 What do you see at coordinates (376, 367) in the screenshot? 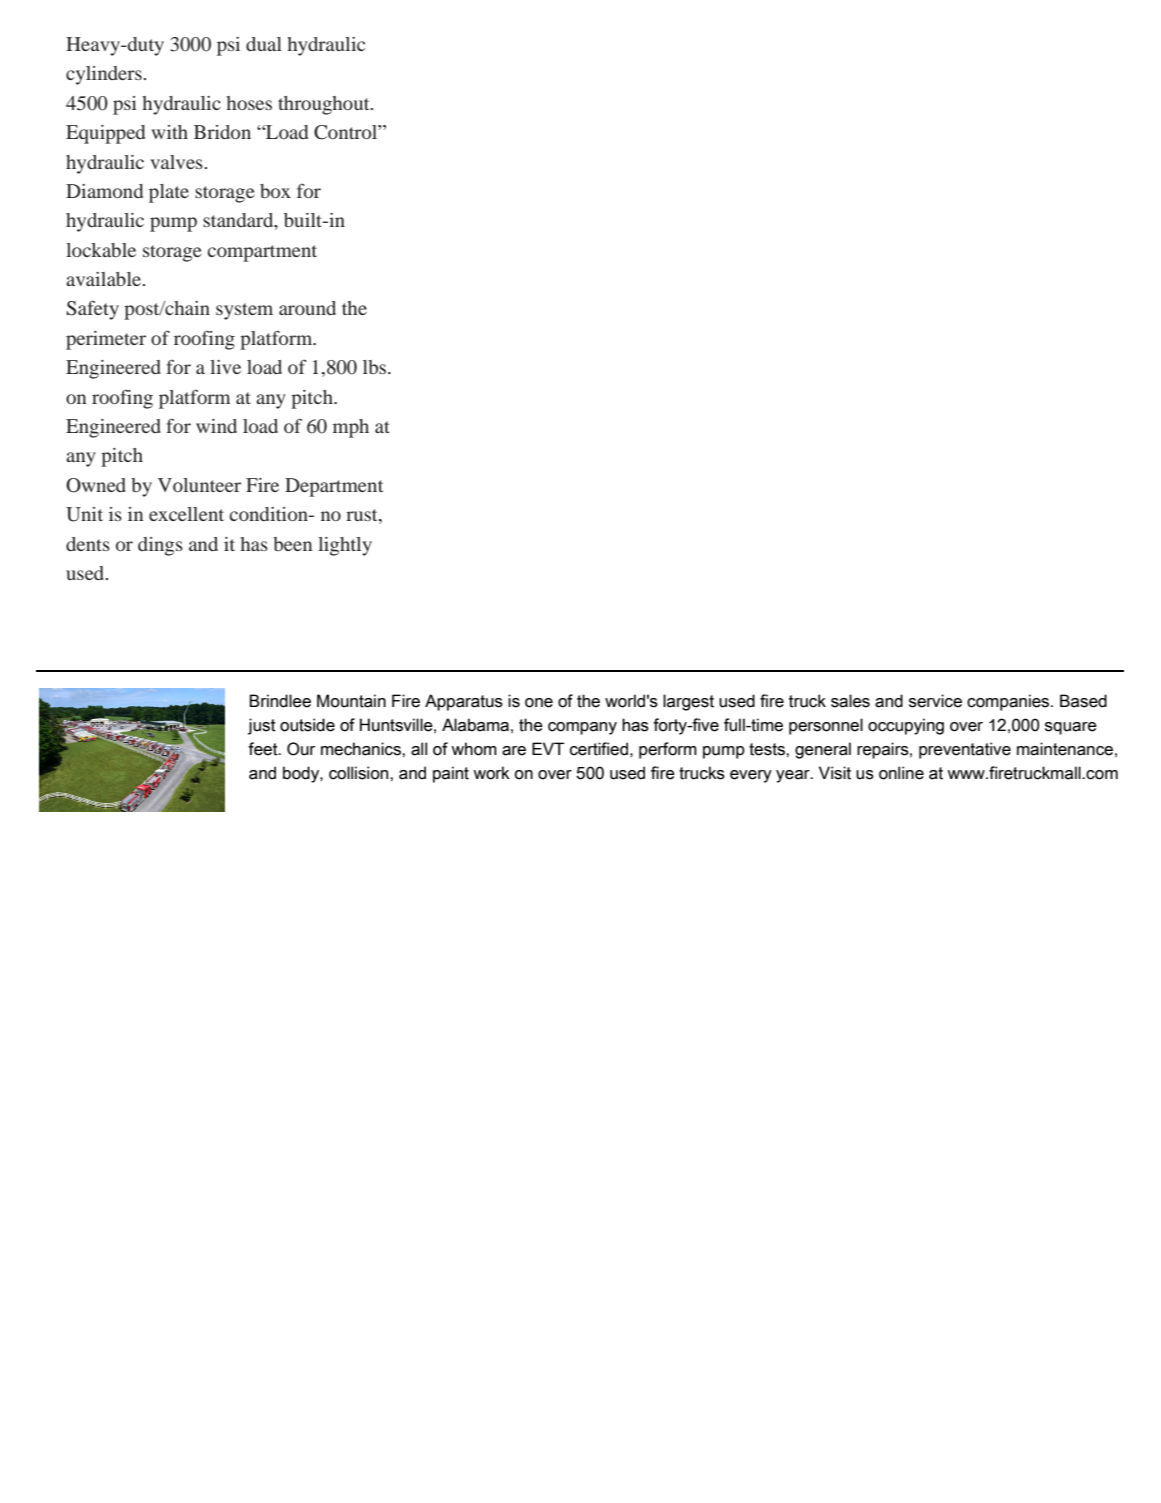
I see `lbs` at bounding box center [376, 367].
